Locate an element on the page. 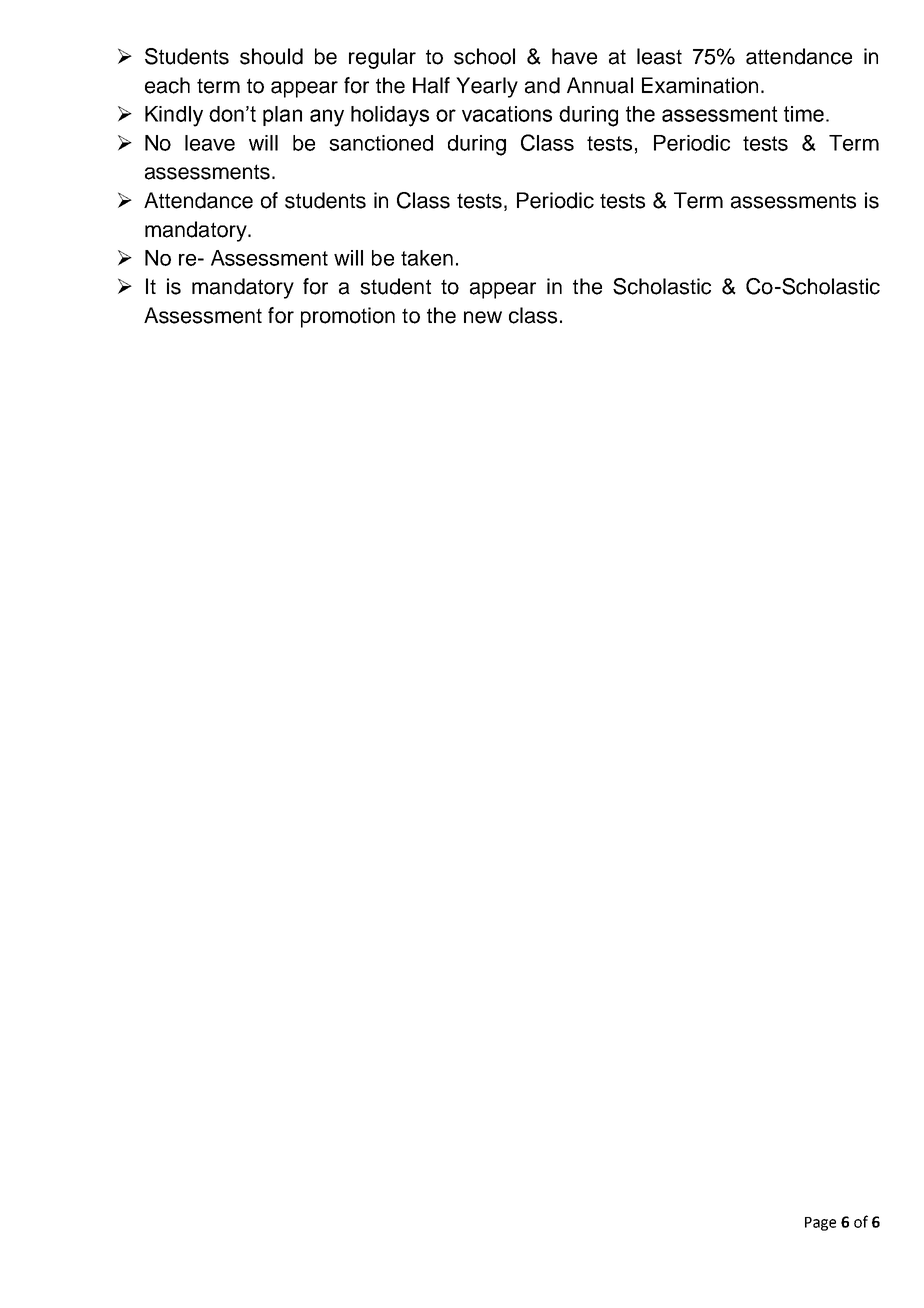 This image has height=1308, width=924. Kindly is located at coordinates (174, 116).
